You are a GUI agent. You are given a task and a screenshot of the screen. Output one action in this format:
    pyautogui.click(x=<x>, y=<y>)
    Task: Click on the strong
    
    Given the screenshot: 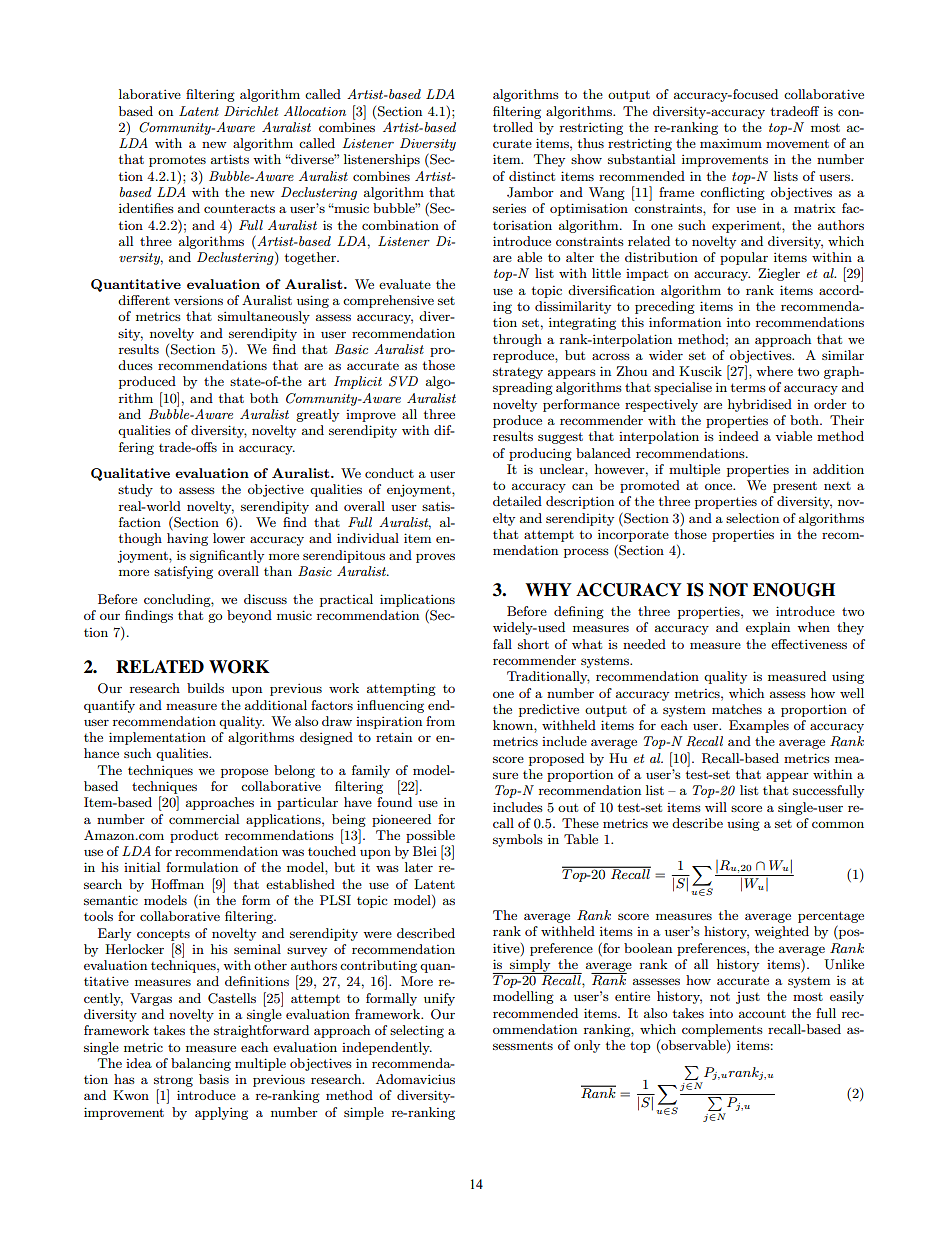 What is the action you would take?
    pyautogui.click(x=173, y=1081)
